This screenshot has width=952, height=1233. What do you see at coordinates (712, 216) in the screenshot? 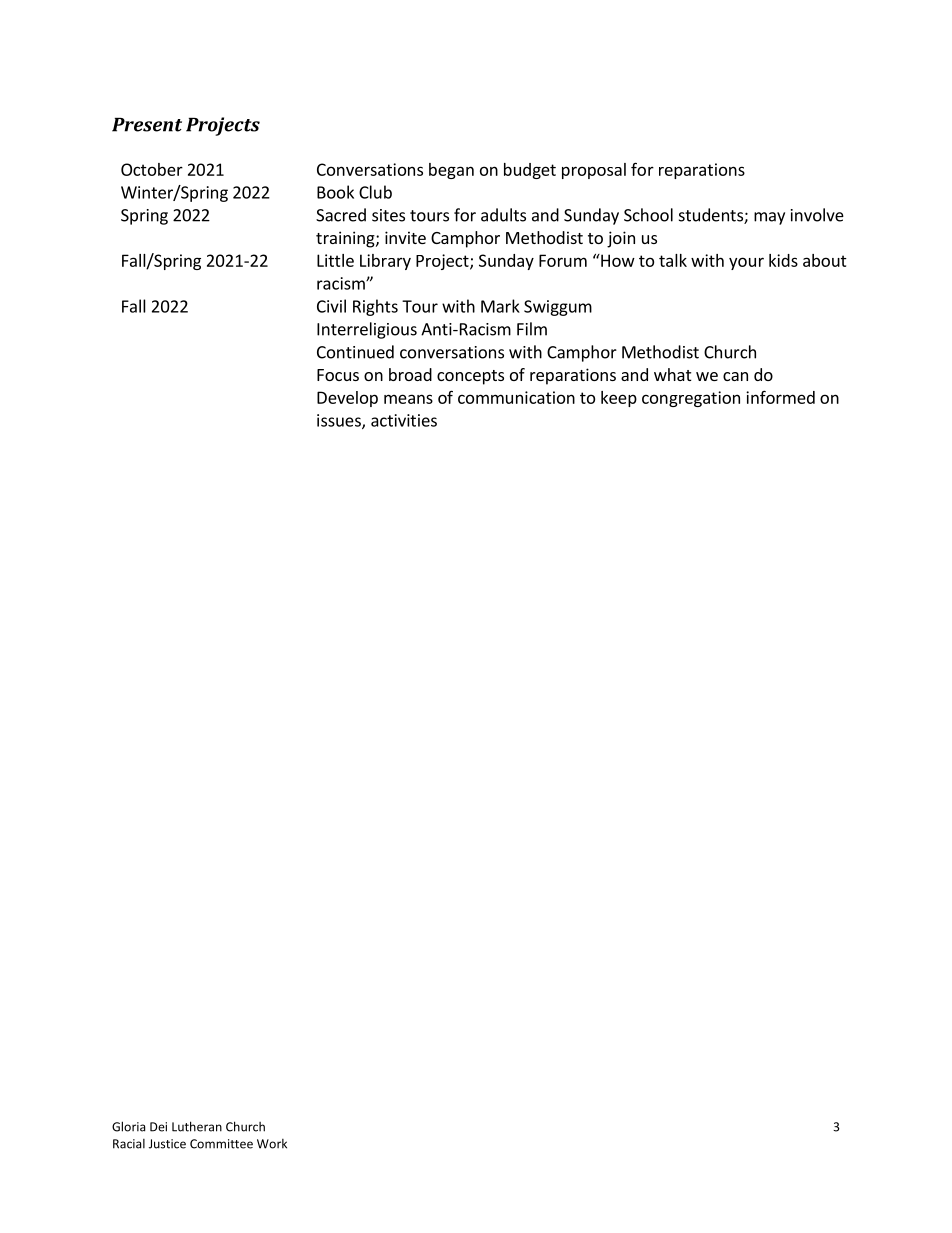
I see `students` at bounding box center [712, 216].
